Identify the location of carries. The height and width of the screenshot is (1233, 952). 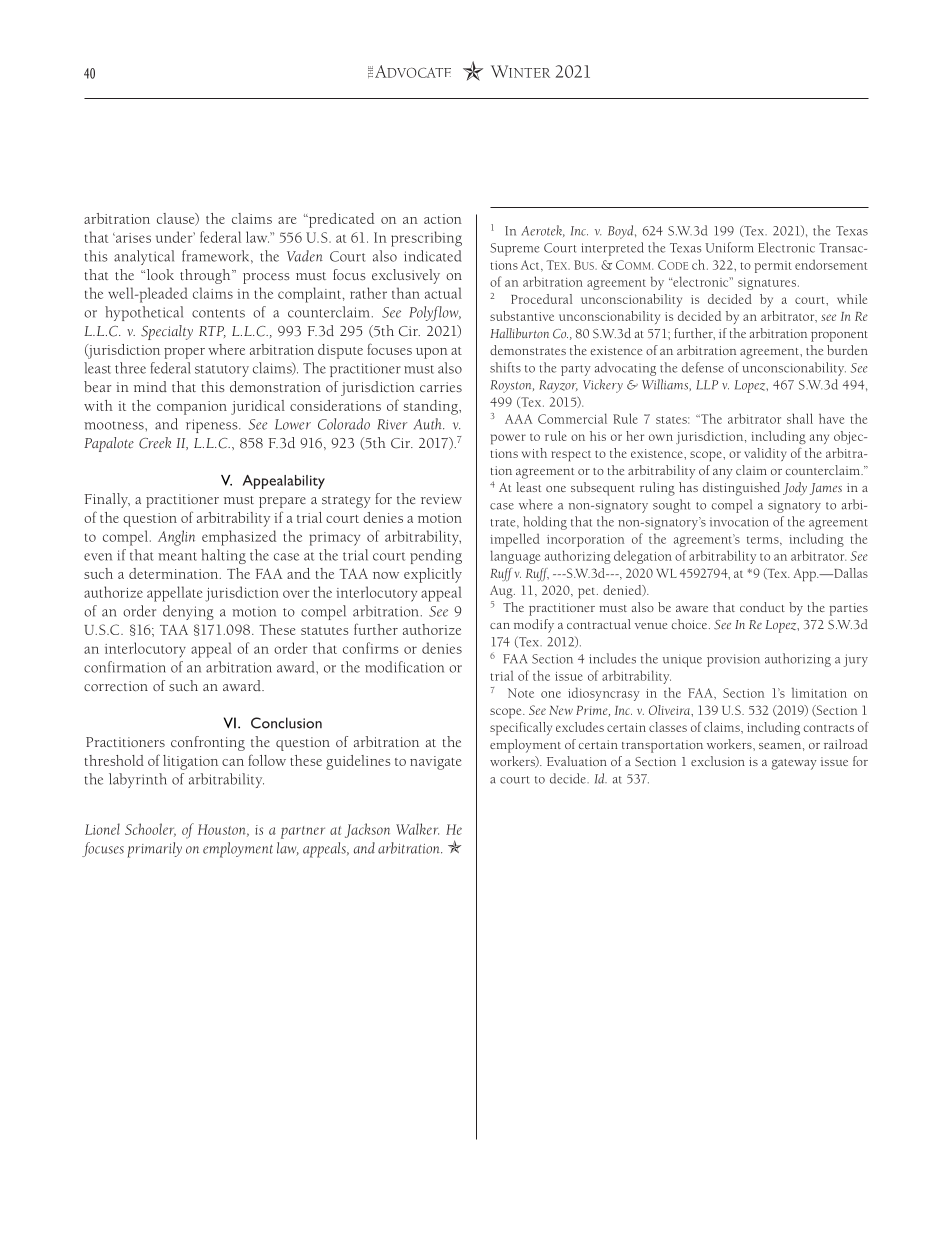
(441, 387).
